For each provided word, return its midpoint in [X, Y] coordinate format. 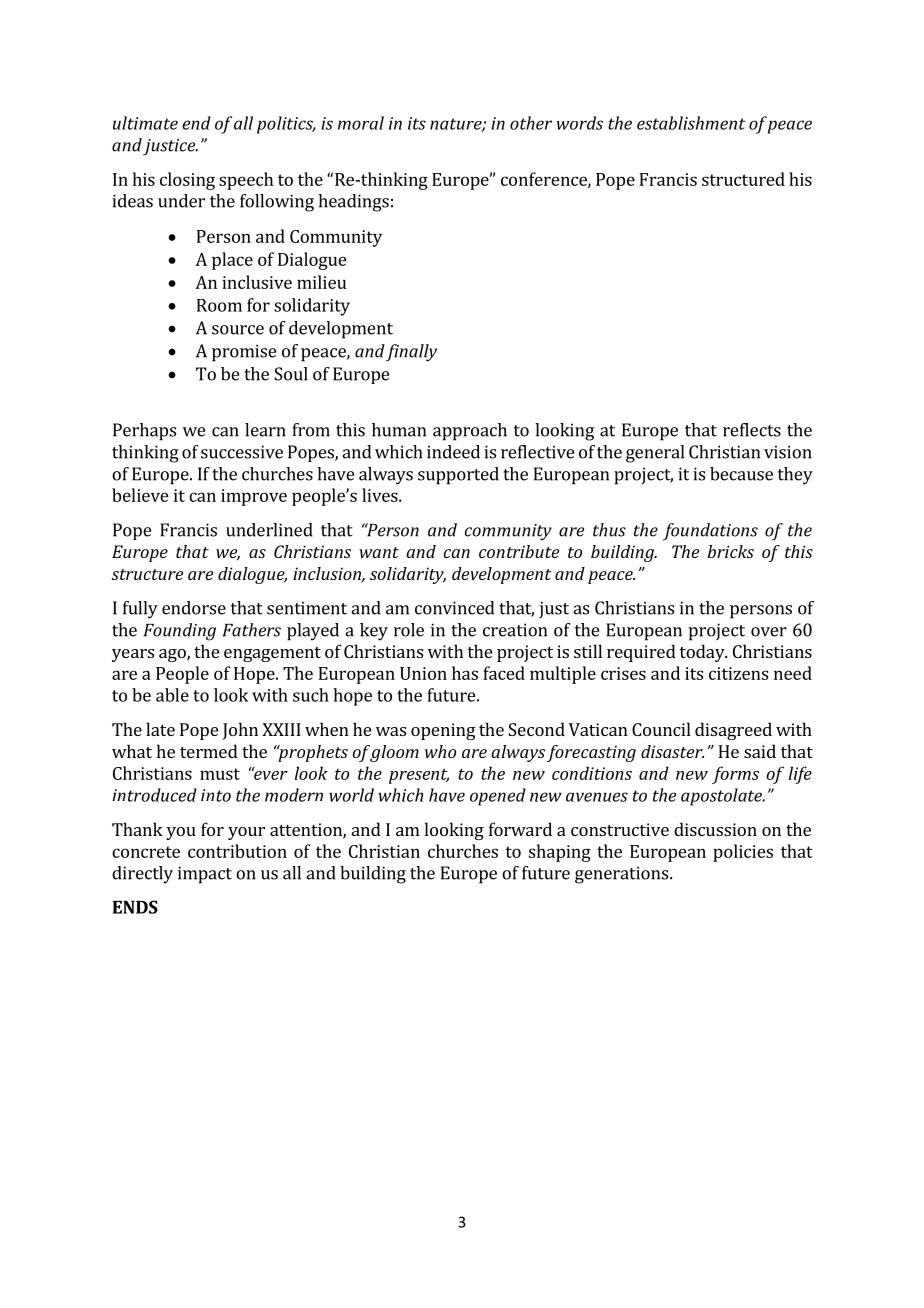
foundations [710, 532]
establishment [691, 123]
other [531, 123]
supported [458, 476]
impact [205, 875]
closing [187, 181]
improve [254, 497]
